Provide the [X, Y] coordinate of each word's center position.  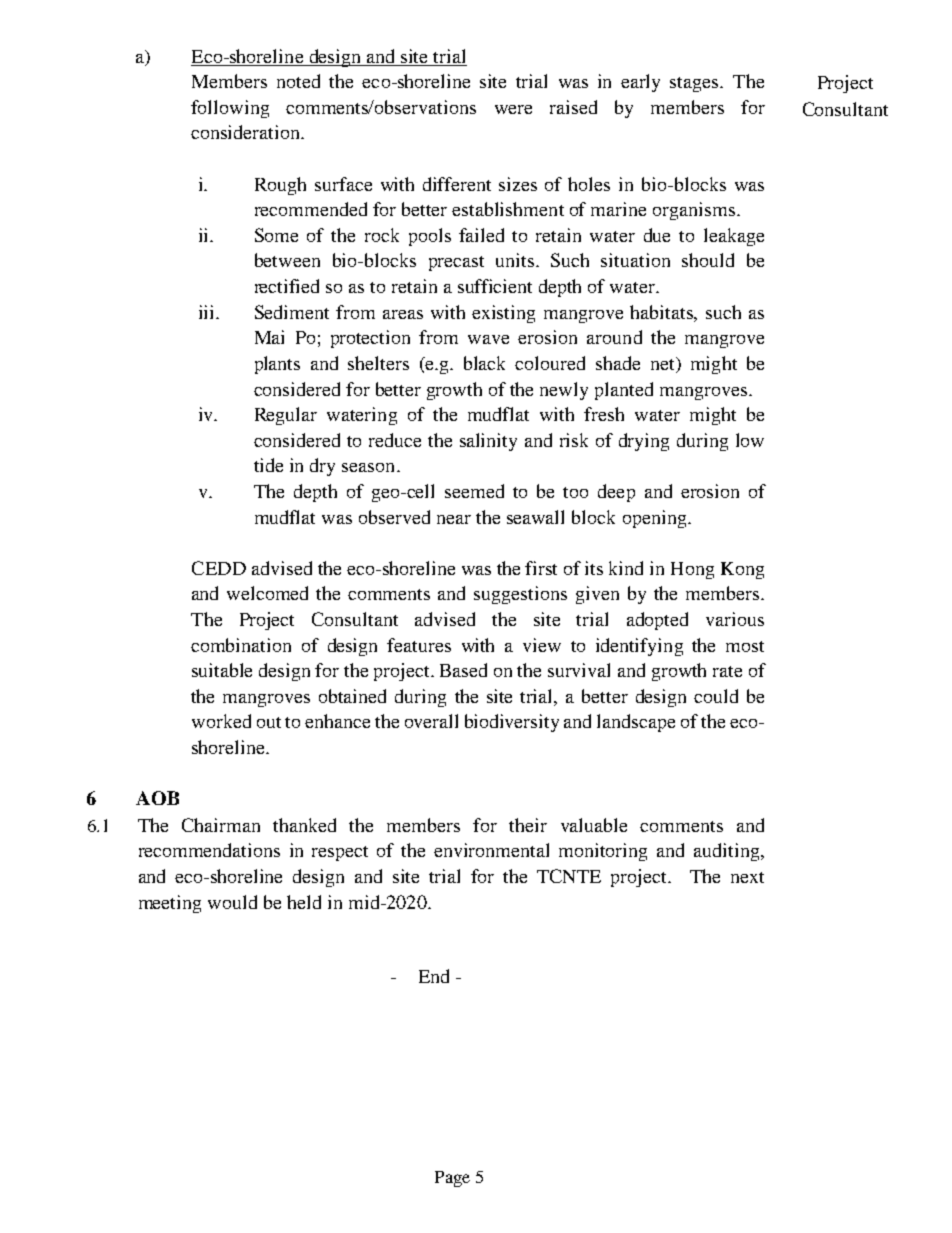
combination [241, 645]
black [484, 363]
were [513, 109]
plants [277, 365]
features [419, 645]
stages [695, 84]
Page [452, 1179]
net [664, 365]
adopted [657, 621]
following [230, 109]
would [232, 902]
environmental [491, 850]
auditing [728, 852]
